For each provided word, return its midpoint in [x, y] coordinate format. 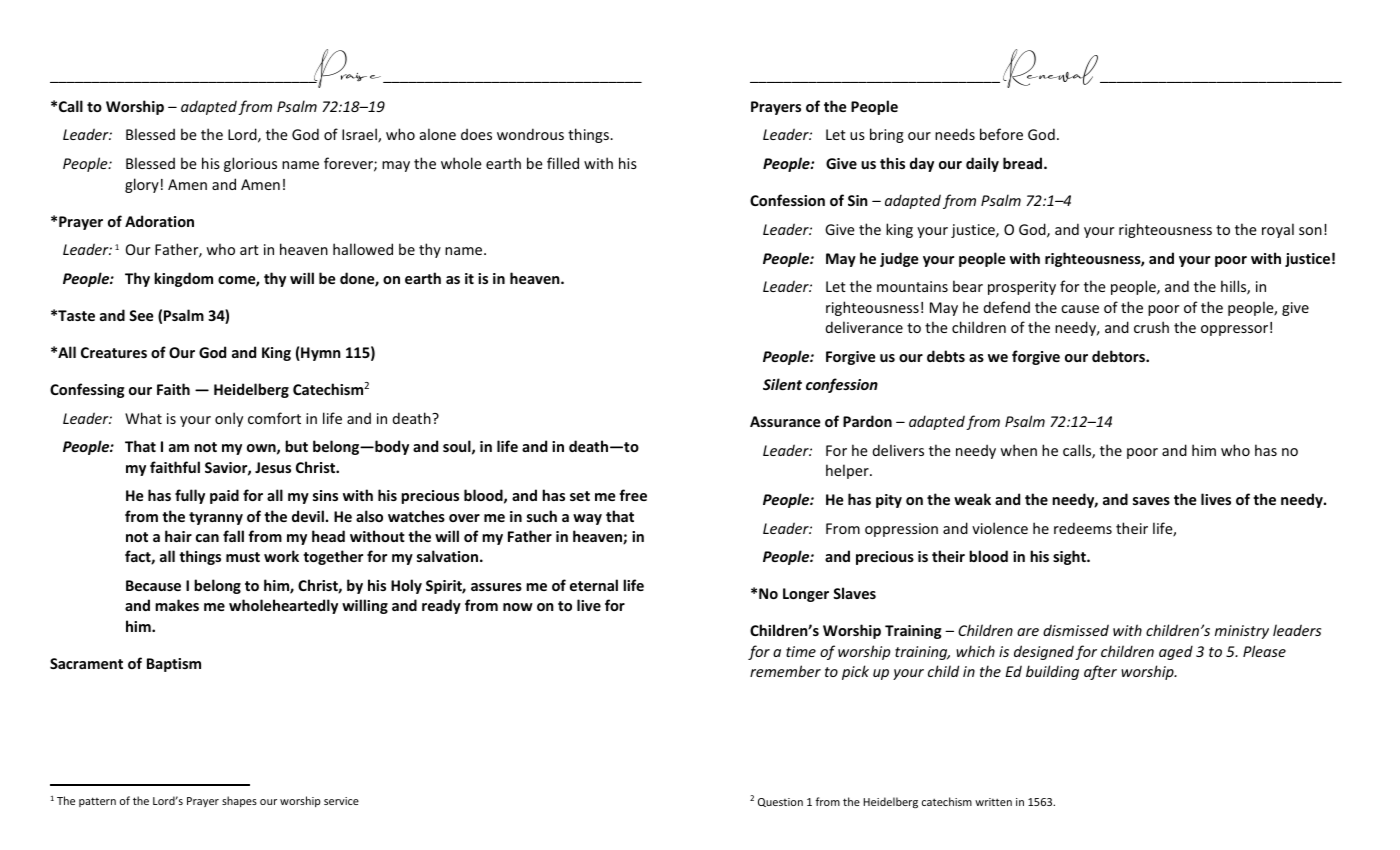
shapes [239, 801]
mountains [912, 286]
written [993, 802]
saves [1151, 501]
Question [780, 802]
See [141, 315]
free [633, 495]
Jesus [273, 467]
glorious [250, 164]
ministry [1242, 632]
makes [177, 605]
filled [563, 163]
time [801, 651]
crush [1151, 327]
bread [1024, 163]
